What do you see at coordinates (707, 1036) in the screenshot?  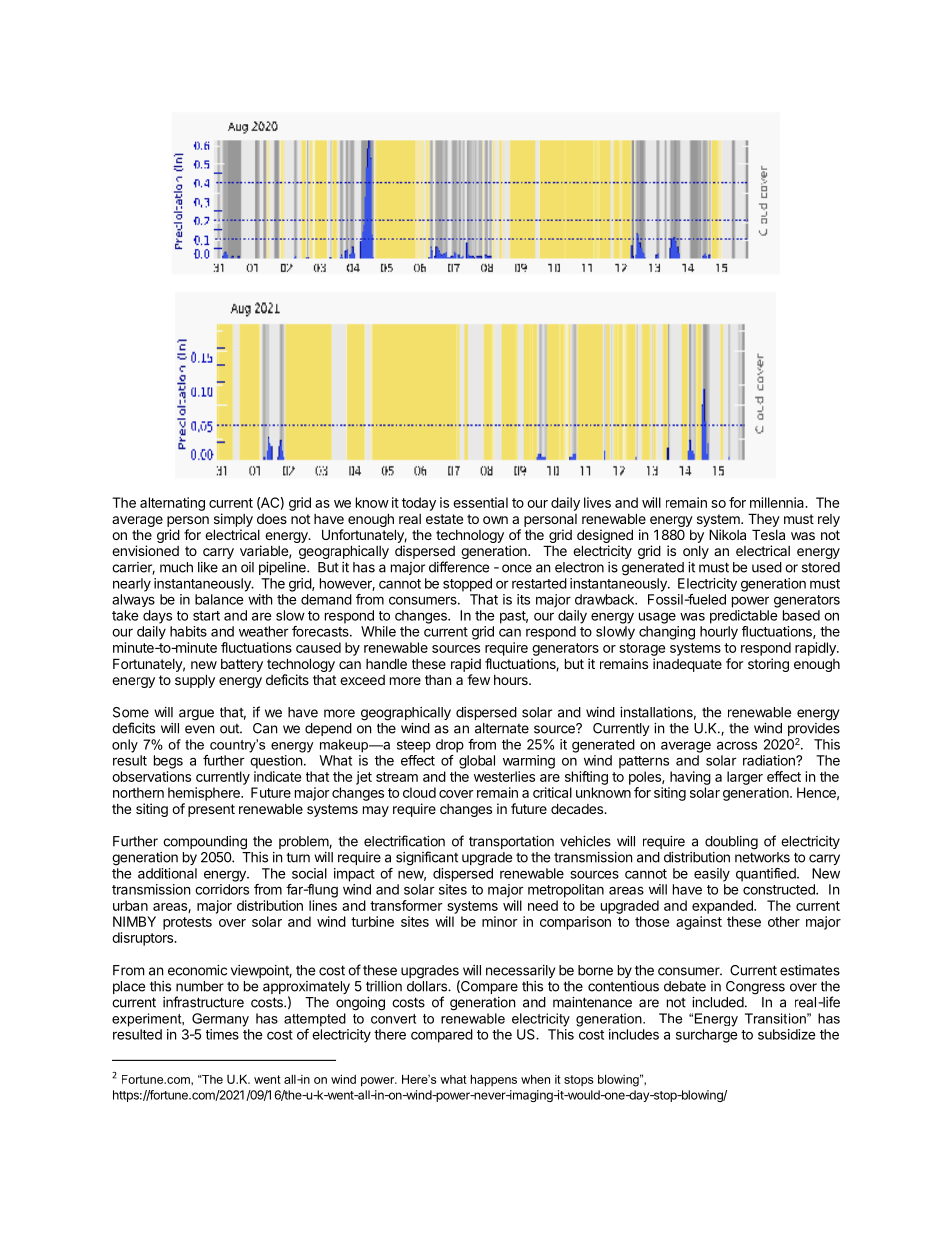 I see `surcharge` at bounding box center [707, 1036].
